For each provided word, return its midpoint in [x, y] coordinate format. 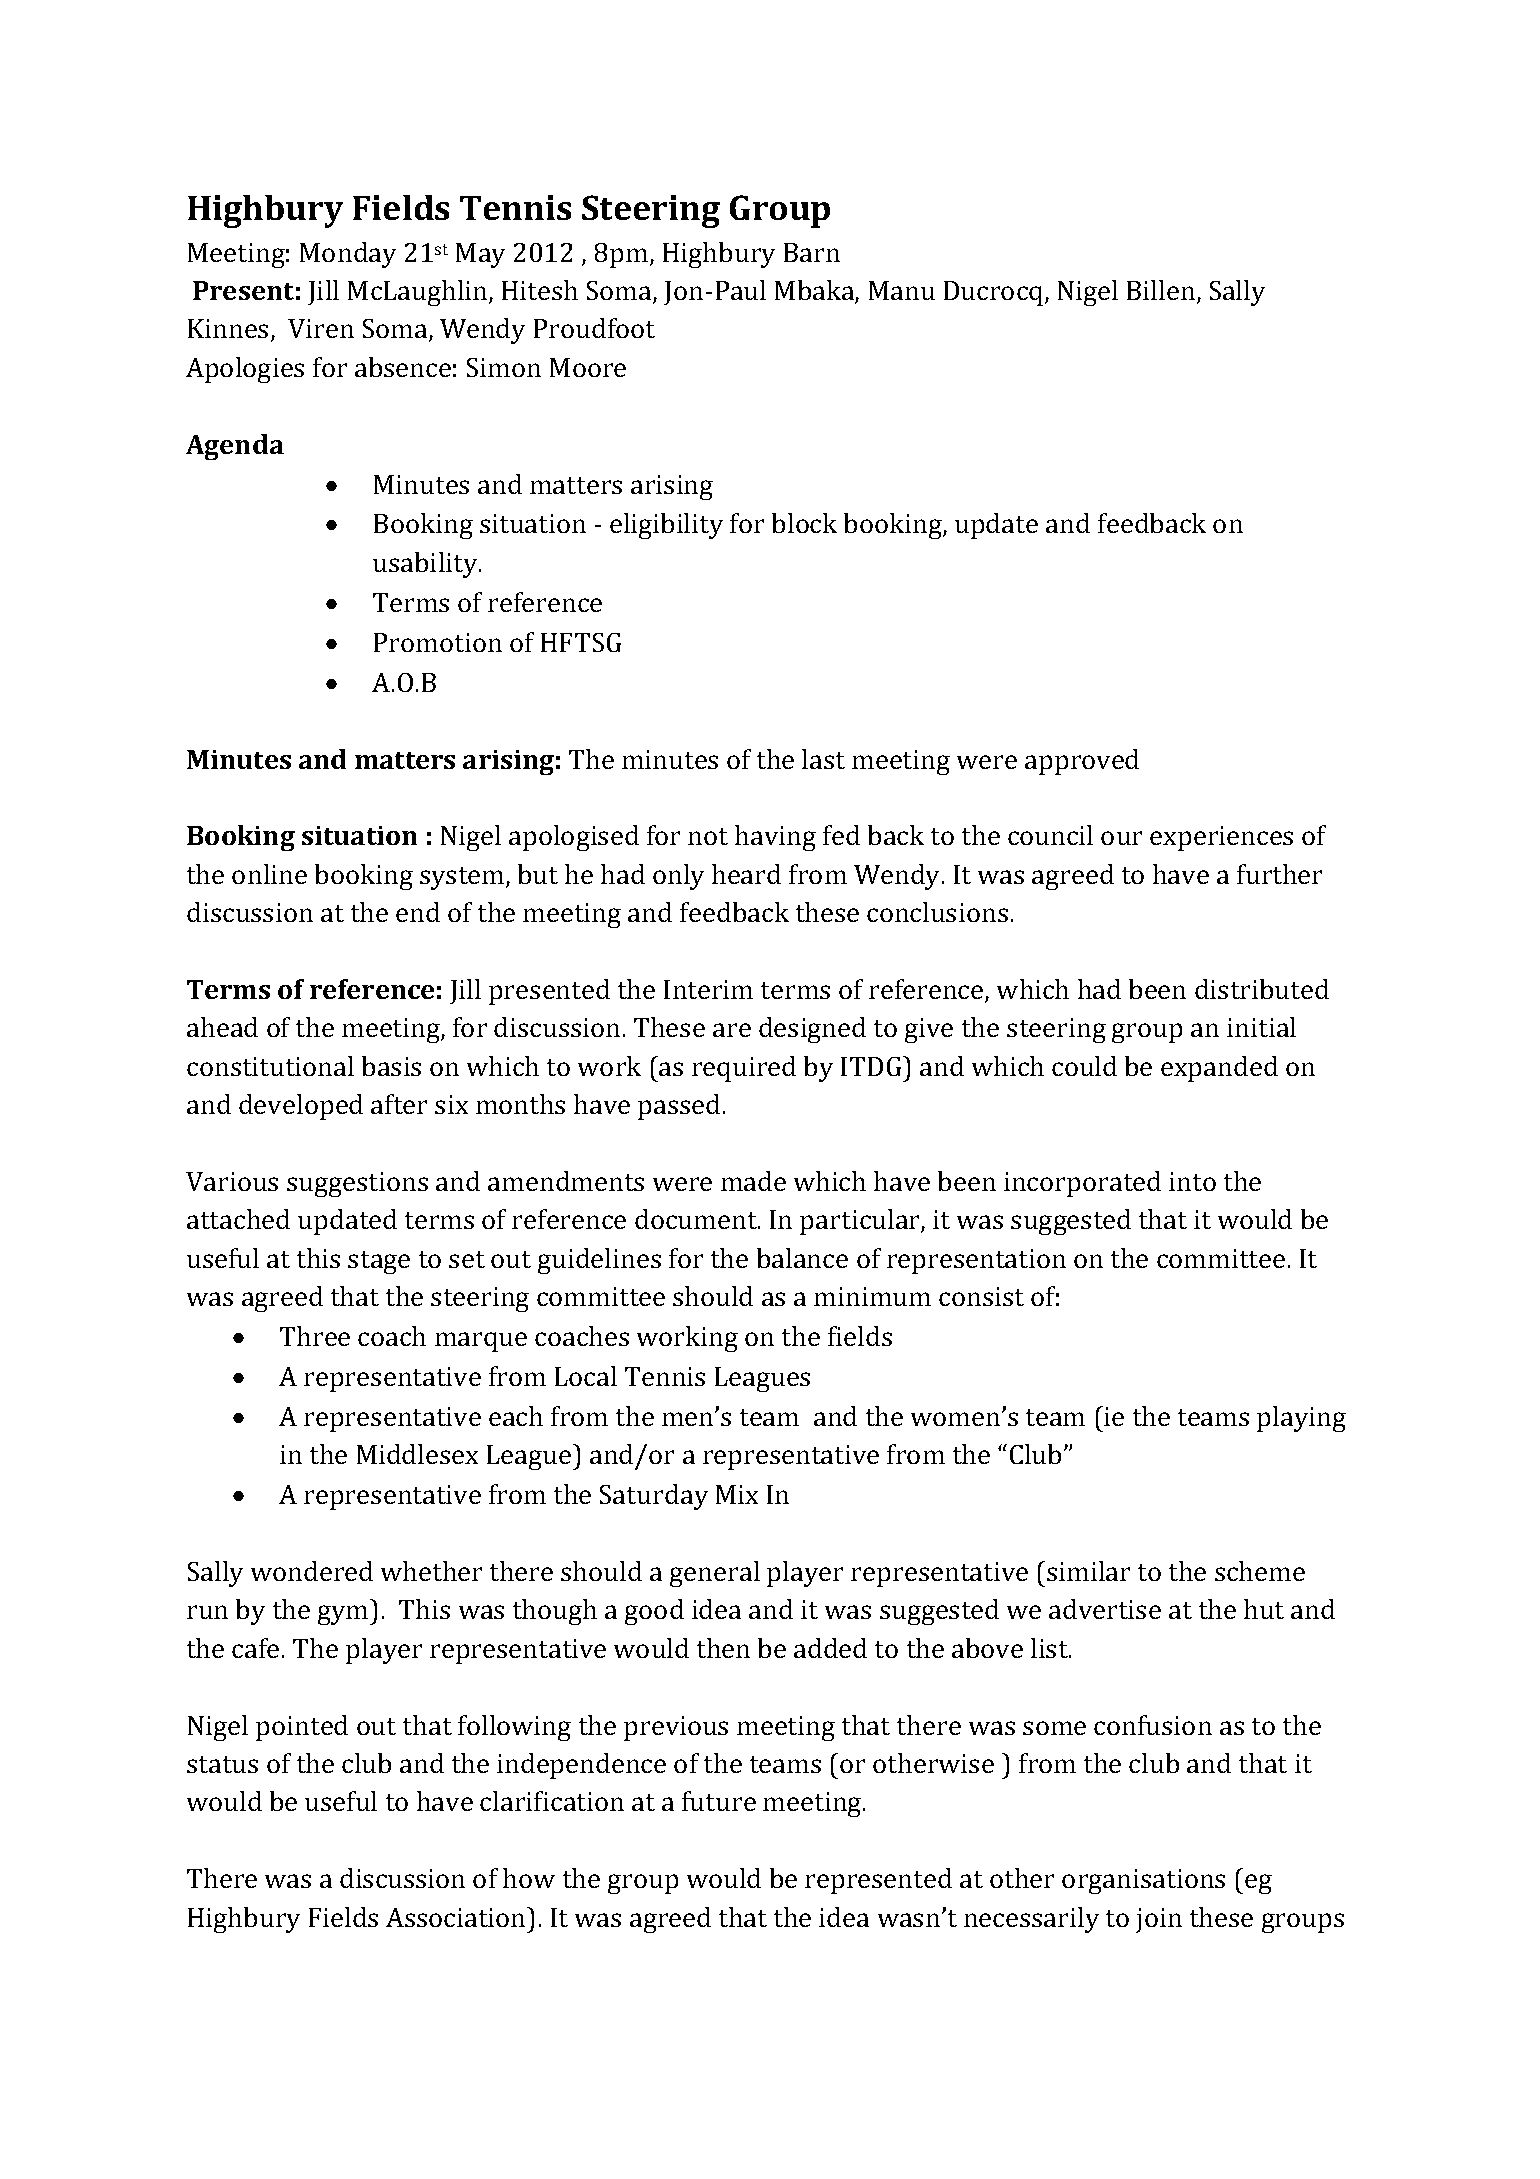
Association [457, 1917]
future [719, 1801]
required [744, 1069]
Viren [321, 328]
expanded [1219, 1069]
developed [301, 1107]
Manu [902, 290]
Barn [812, 252]
